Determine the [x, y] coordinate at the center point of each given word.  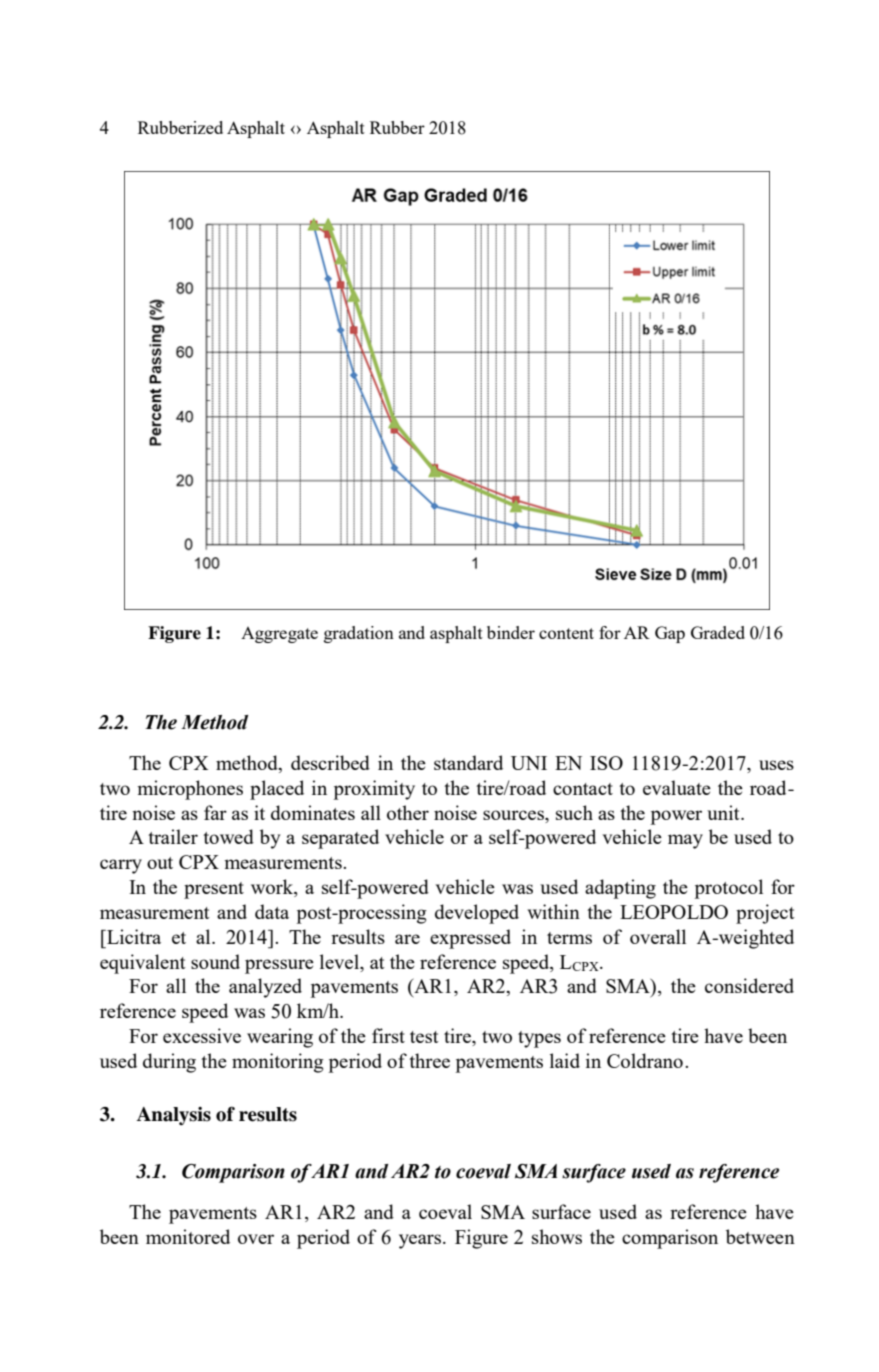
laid [565, 1060]
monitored [188, 1236]
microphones [190, 790]
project [765, 914]
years [421, 1241]
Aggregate [279, 635]
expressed [470, 939]
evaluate [677, 787]
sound [215, 961]
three [429, 1060]
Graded [718, 632]
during [169, 1063]
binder [511, 632]
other [408, 812]
